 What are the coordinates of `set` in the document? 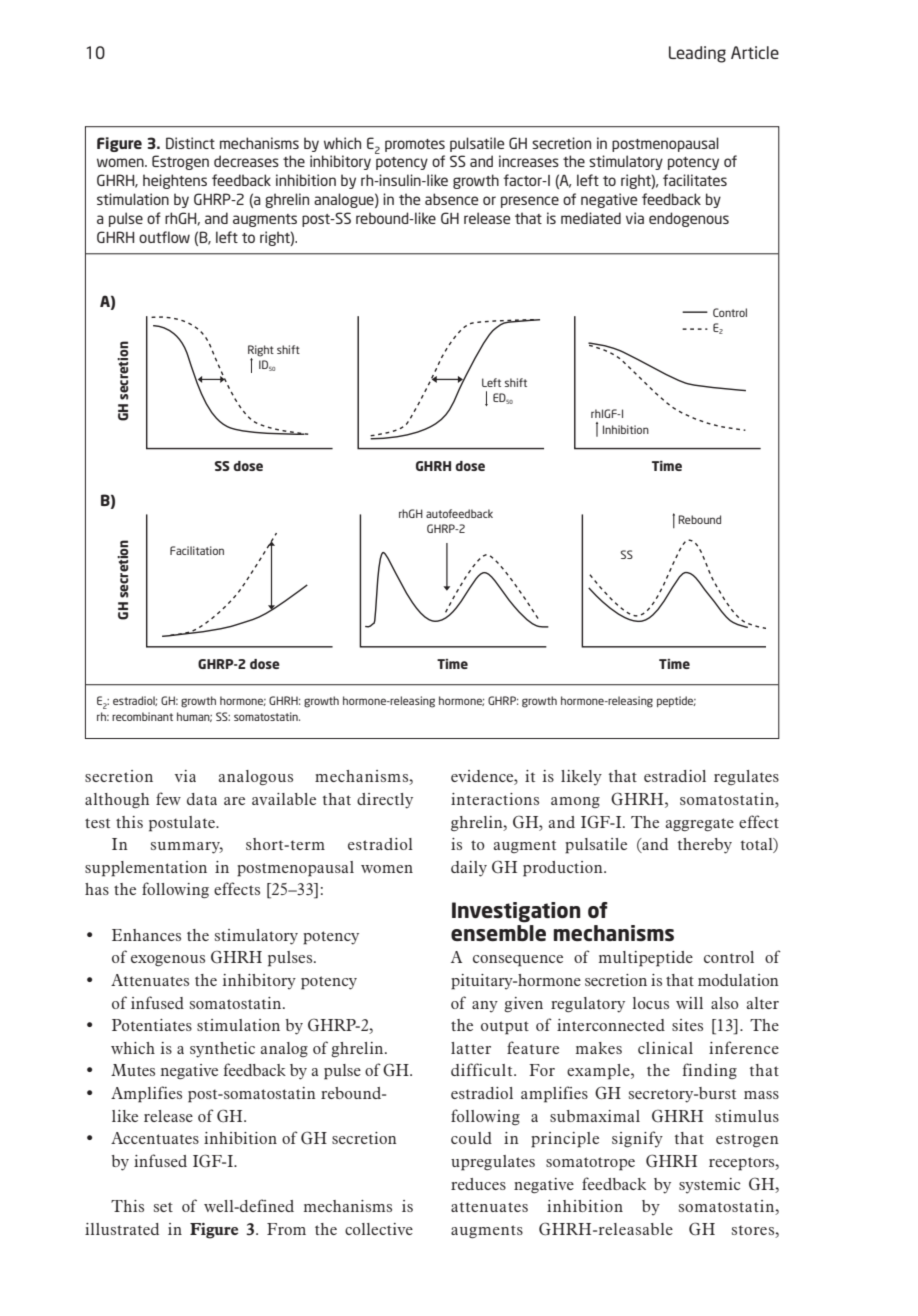 It's located at (163, 1207).
